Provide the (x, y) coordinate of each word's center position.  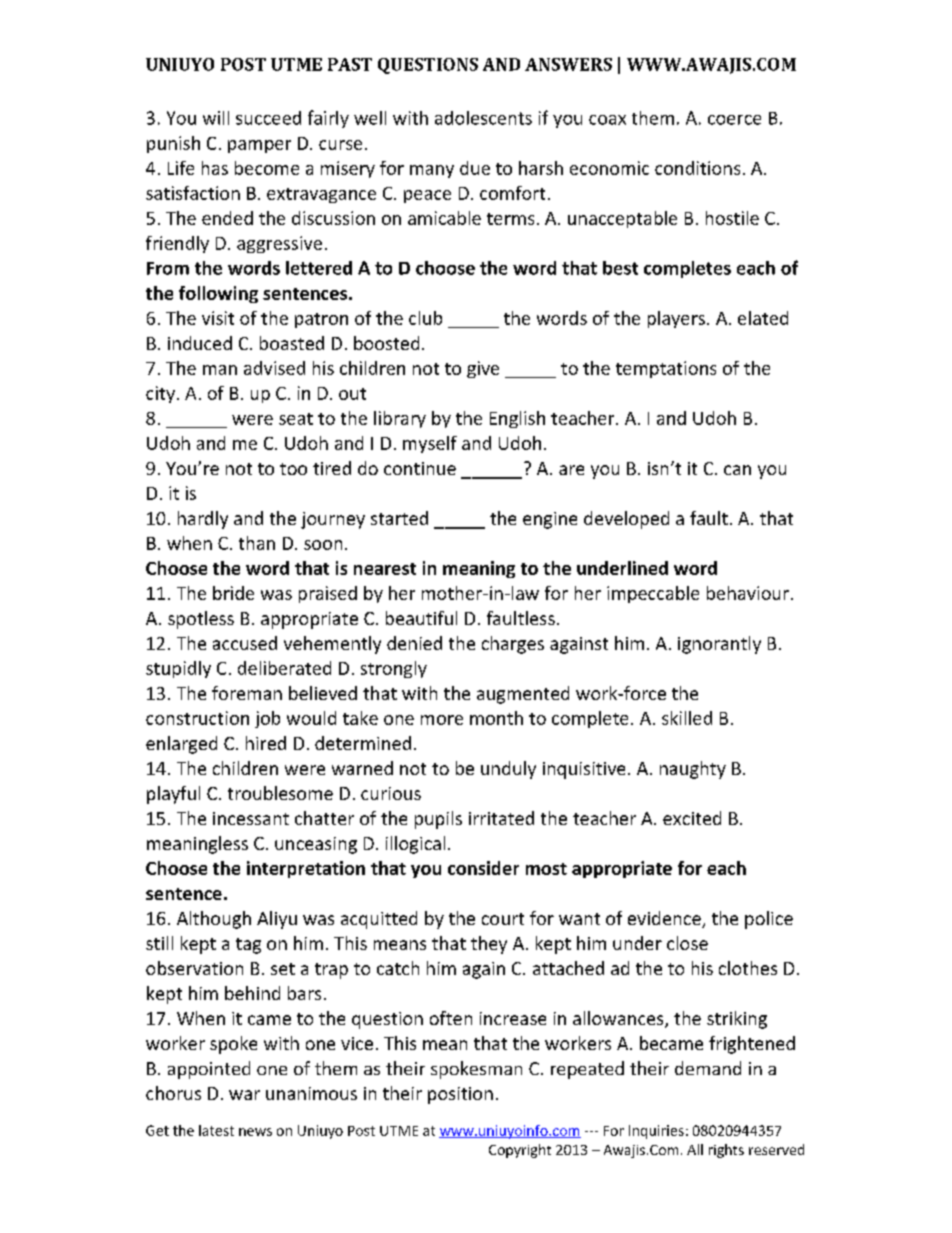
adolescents (483, 118)
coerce (734, 120)
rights (726, 1151)
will (216, 118)
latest (216, 1130)
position (460, 1095)
